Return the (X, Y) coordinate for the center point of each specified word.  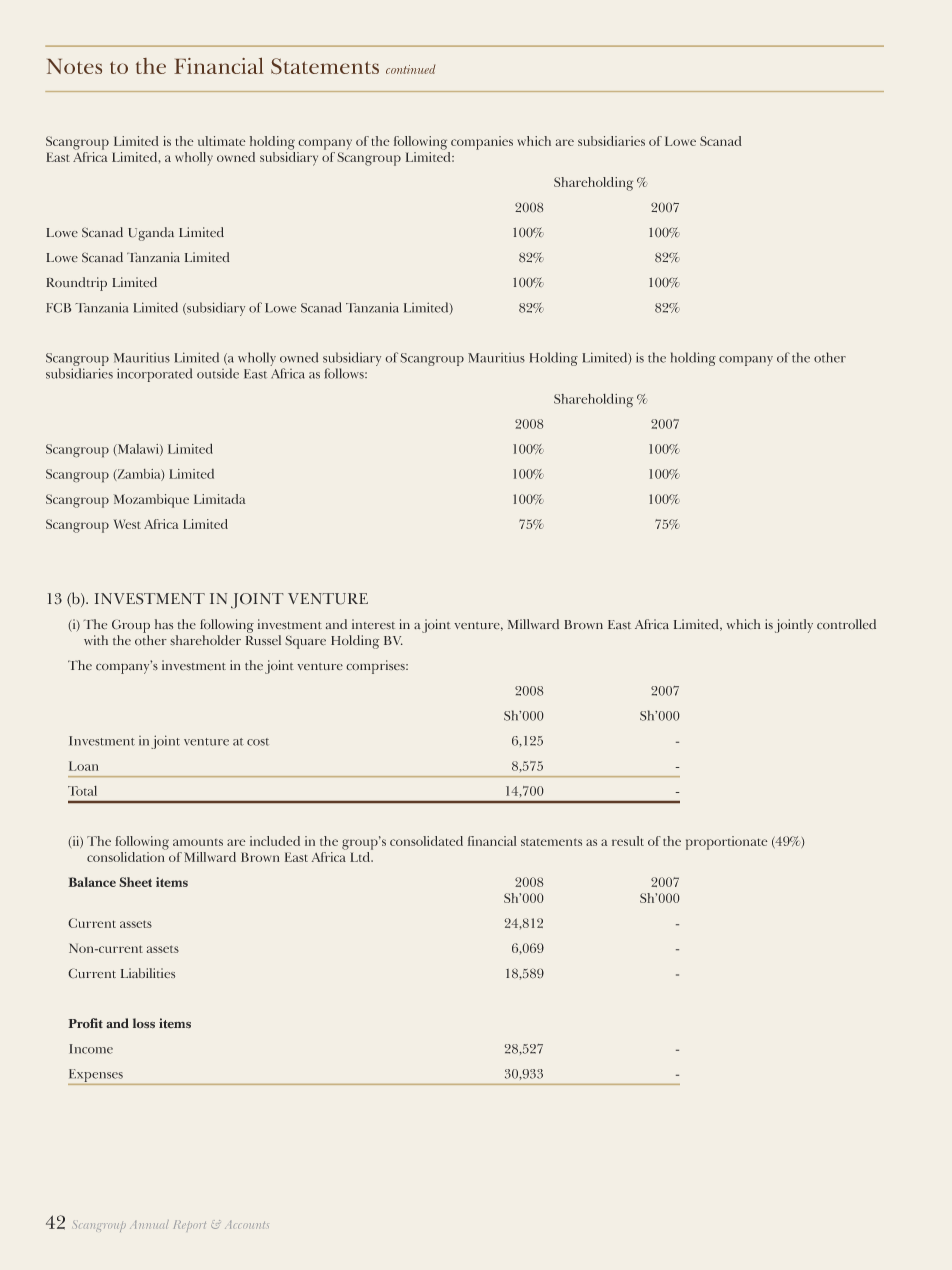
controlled (846, 624)
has (164, 624)
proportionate (727, 843)
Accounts (247, 1225)
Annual (149, 1224)
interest (373, 624)
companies (482, 143)
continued (410, 69)
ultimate (222, 141)
